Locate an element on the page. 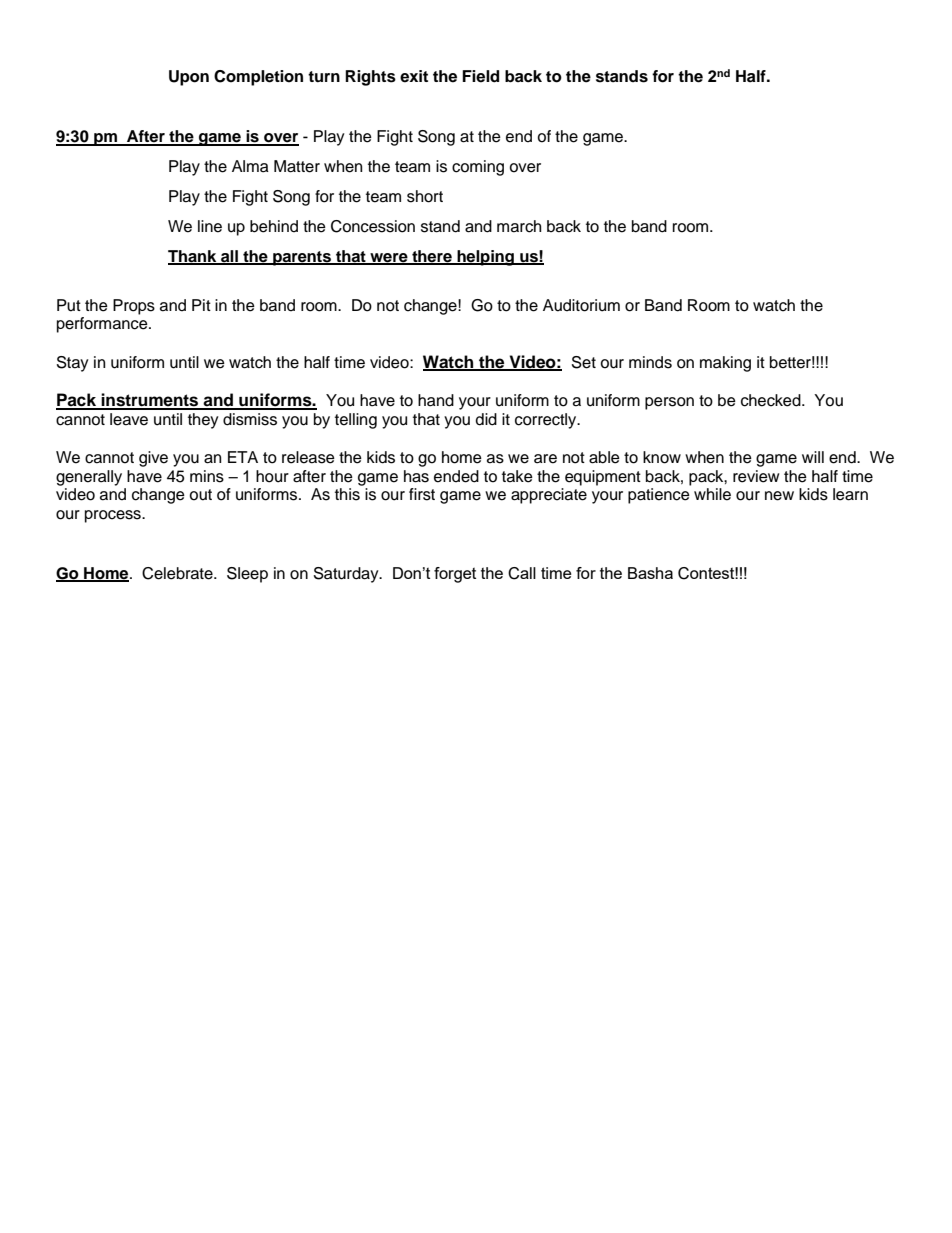 Image resolution: width=952 pixels, height=1233 pixels. instruments is located at coordinates (150, 401).
